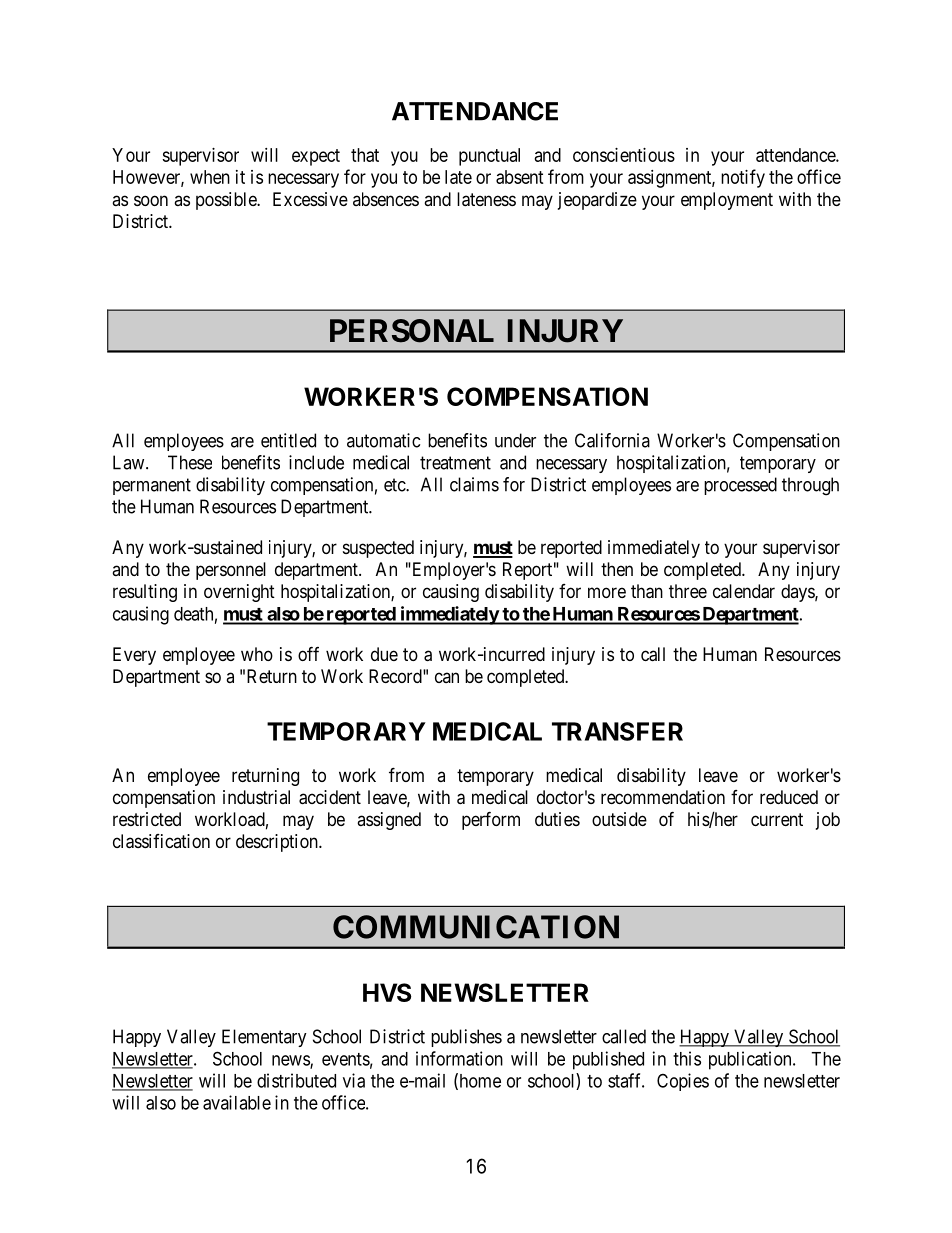 This image has height=1233, width=952. What do you see at coordinates (743, 178) in the image?
I see `notify` at bounding box center [743, 178].
